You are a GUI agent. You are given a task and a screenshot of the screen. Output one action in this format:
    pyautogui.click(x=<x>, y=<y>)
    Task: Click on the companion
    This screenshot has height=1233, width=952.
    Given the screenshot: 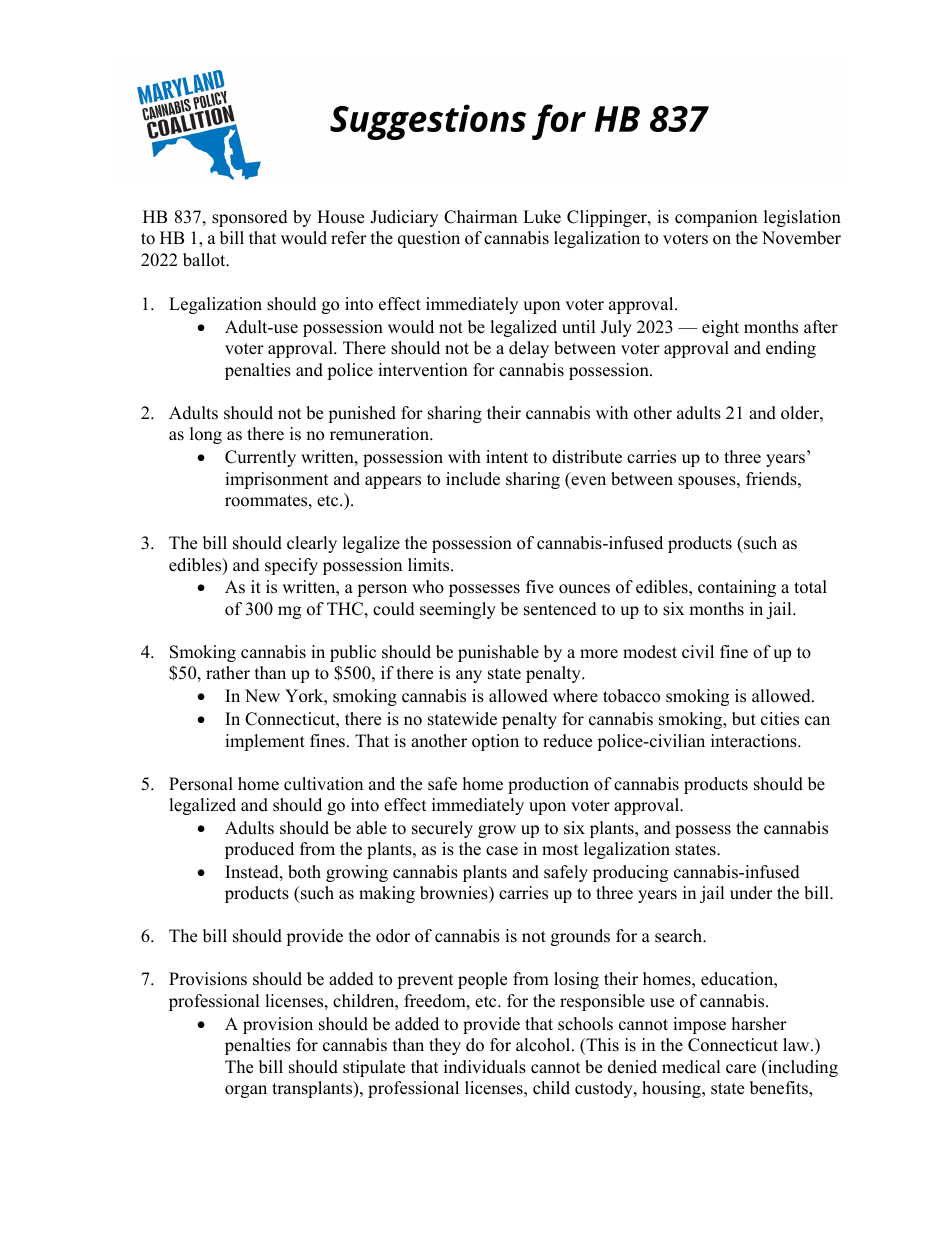 What is the action you would take?
    pyautogui.click(x=716, y=218)
